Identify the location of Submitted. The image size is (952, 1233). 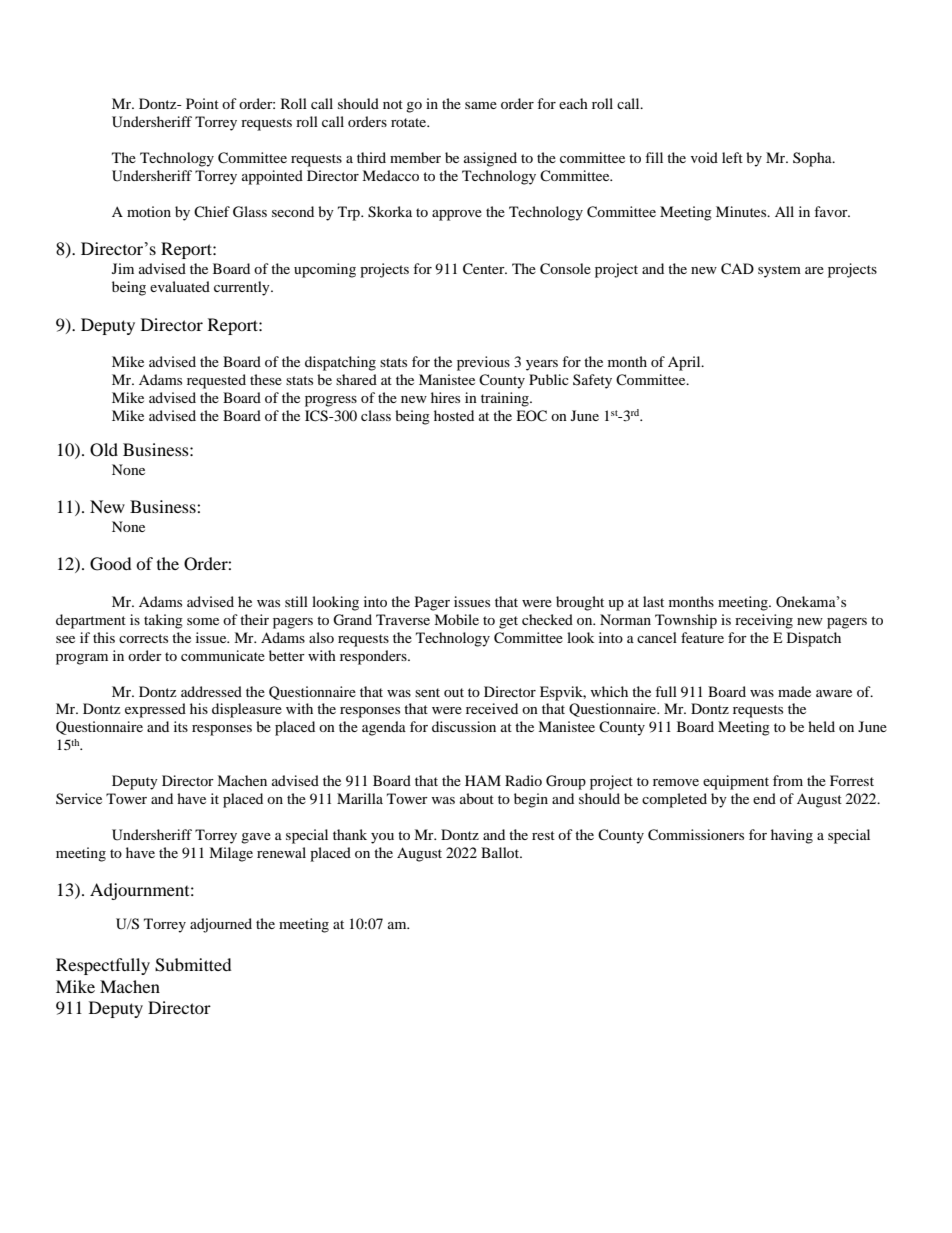
(193, 965).
